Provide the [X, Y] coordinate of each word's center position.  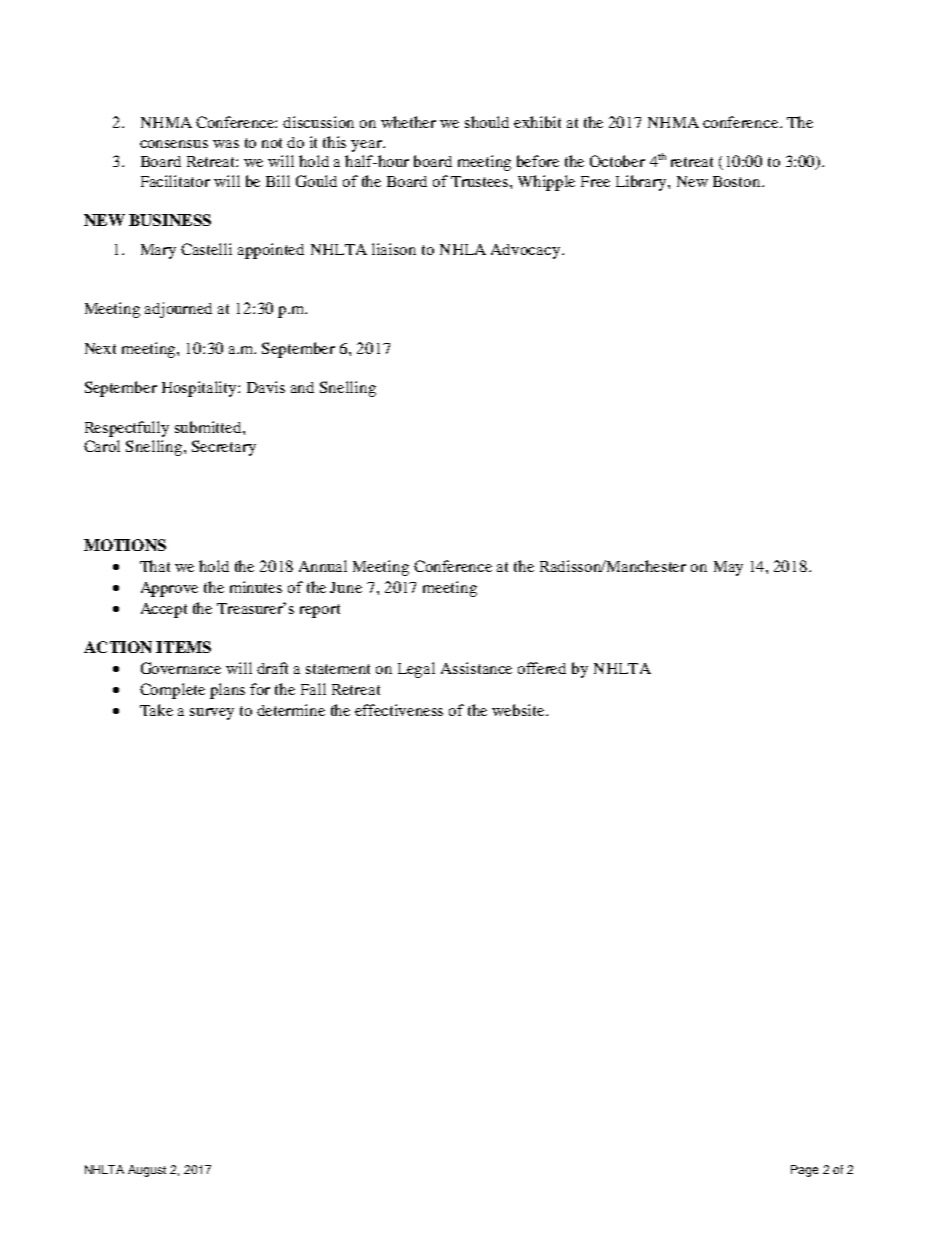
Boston [738, 181]
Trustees [481, 181]
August [147, 1171]
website [519, 710]
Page [804, 1171]
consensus [174, 144]
